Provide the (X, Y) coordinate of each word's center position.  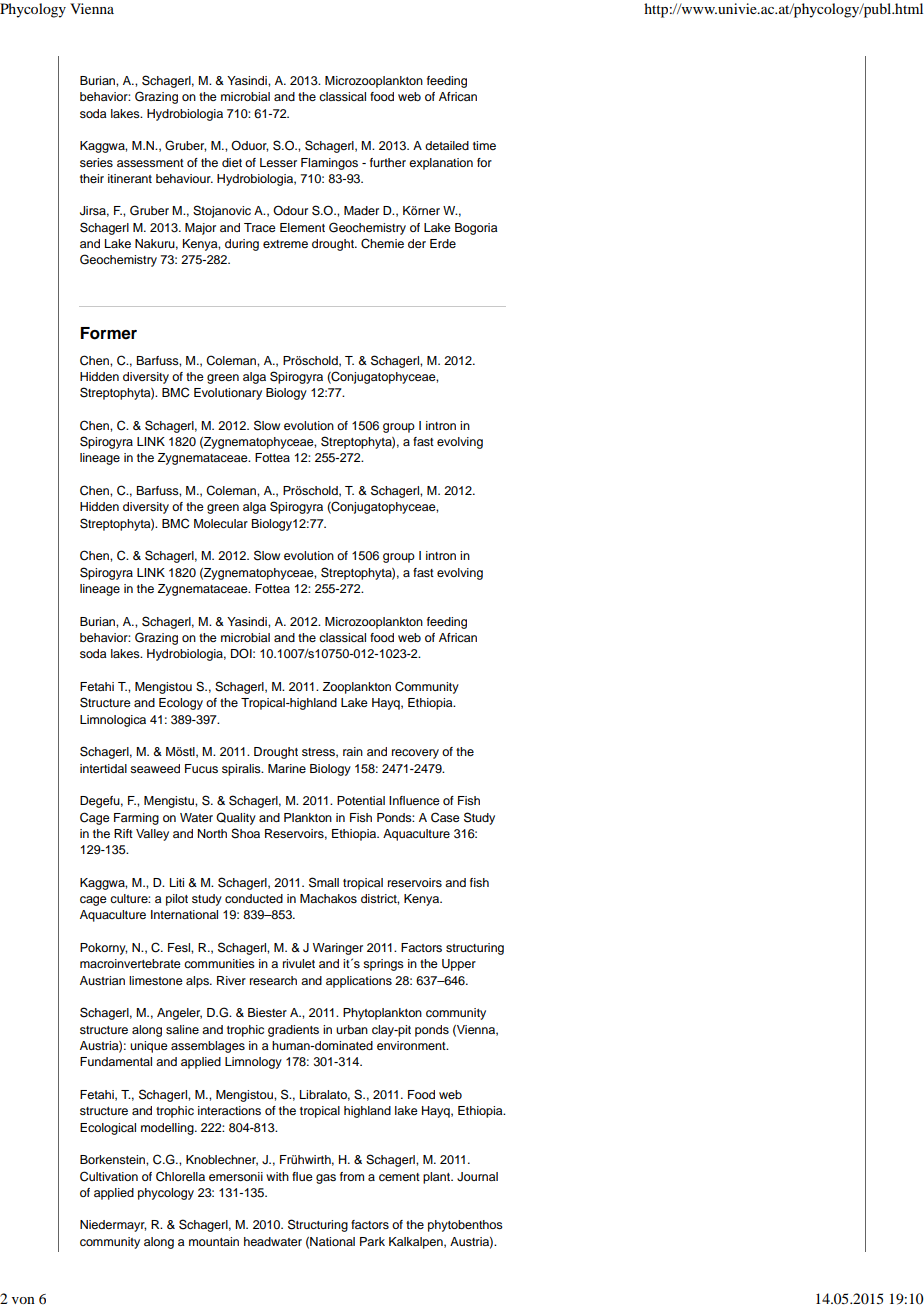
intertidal (103, 768)
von (23, 1300)
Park (372, 1241)
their (92, 178)
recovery (415, 754)
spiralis (242, 770)
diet (232, 162)
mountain (214, 1241)
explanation (441, 164)
